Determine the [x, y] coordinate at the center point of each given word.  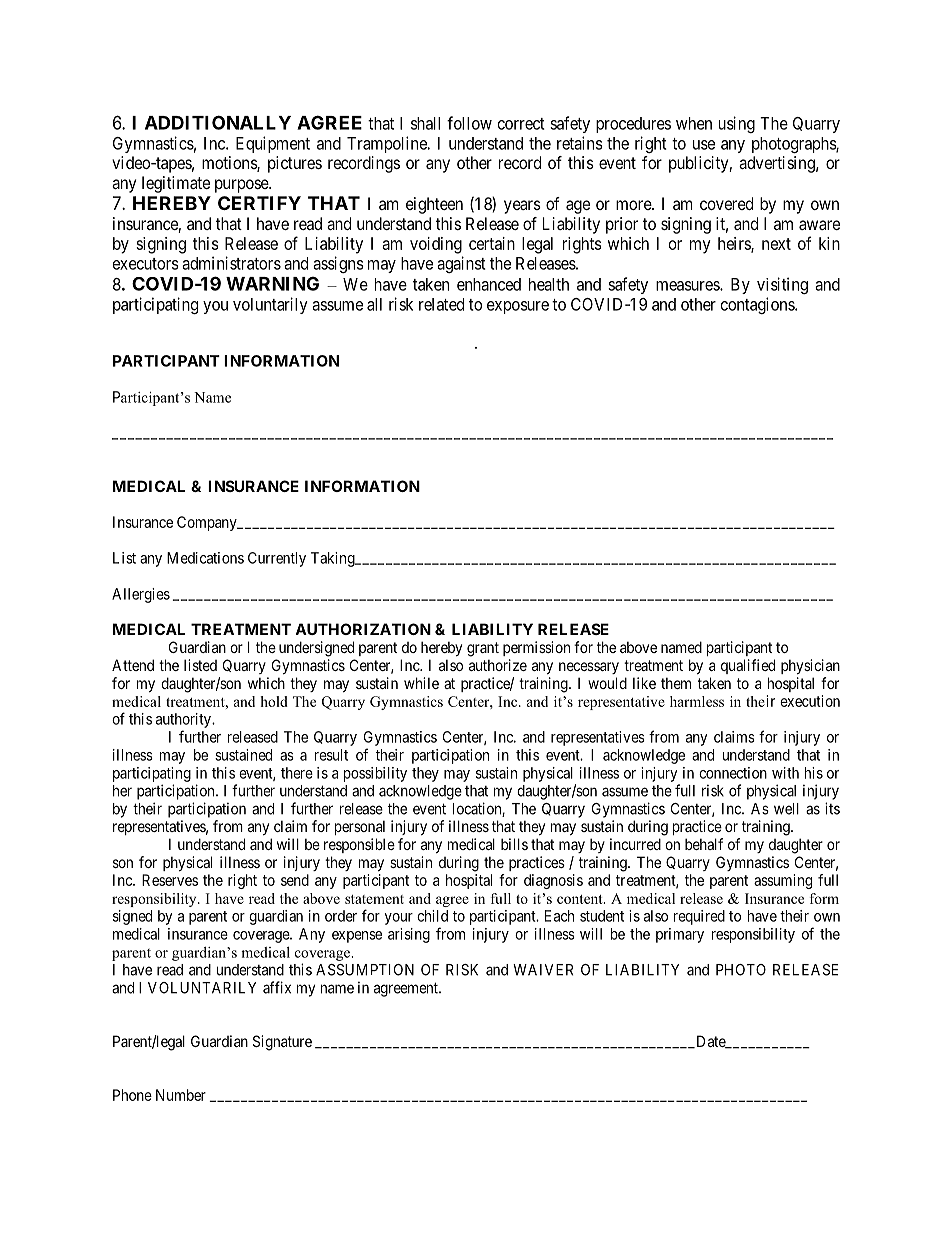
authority [184, 720]
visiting [782, 285]
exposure [518, 307]
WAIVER [543, 970]
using [737, 124]
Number [181, 1095]
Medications [205, 558]
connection [733, 773]
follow [469, 123]
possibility [375, 774]
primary [680, 935]
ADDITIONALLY [218, 122]
